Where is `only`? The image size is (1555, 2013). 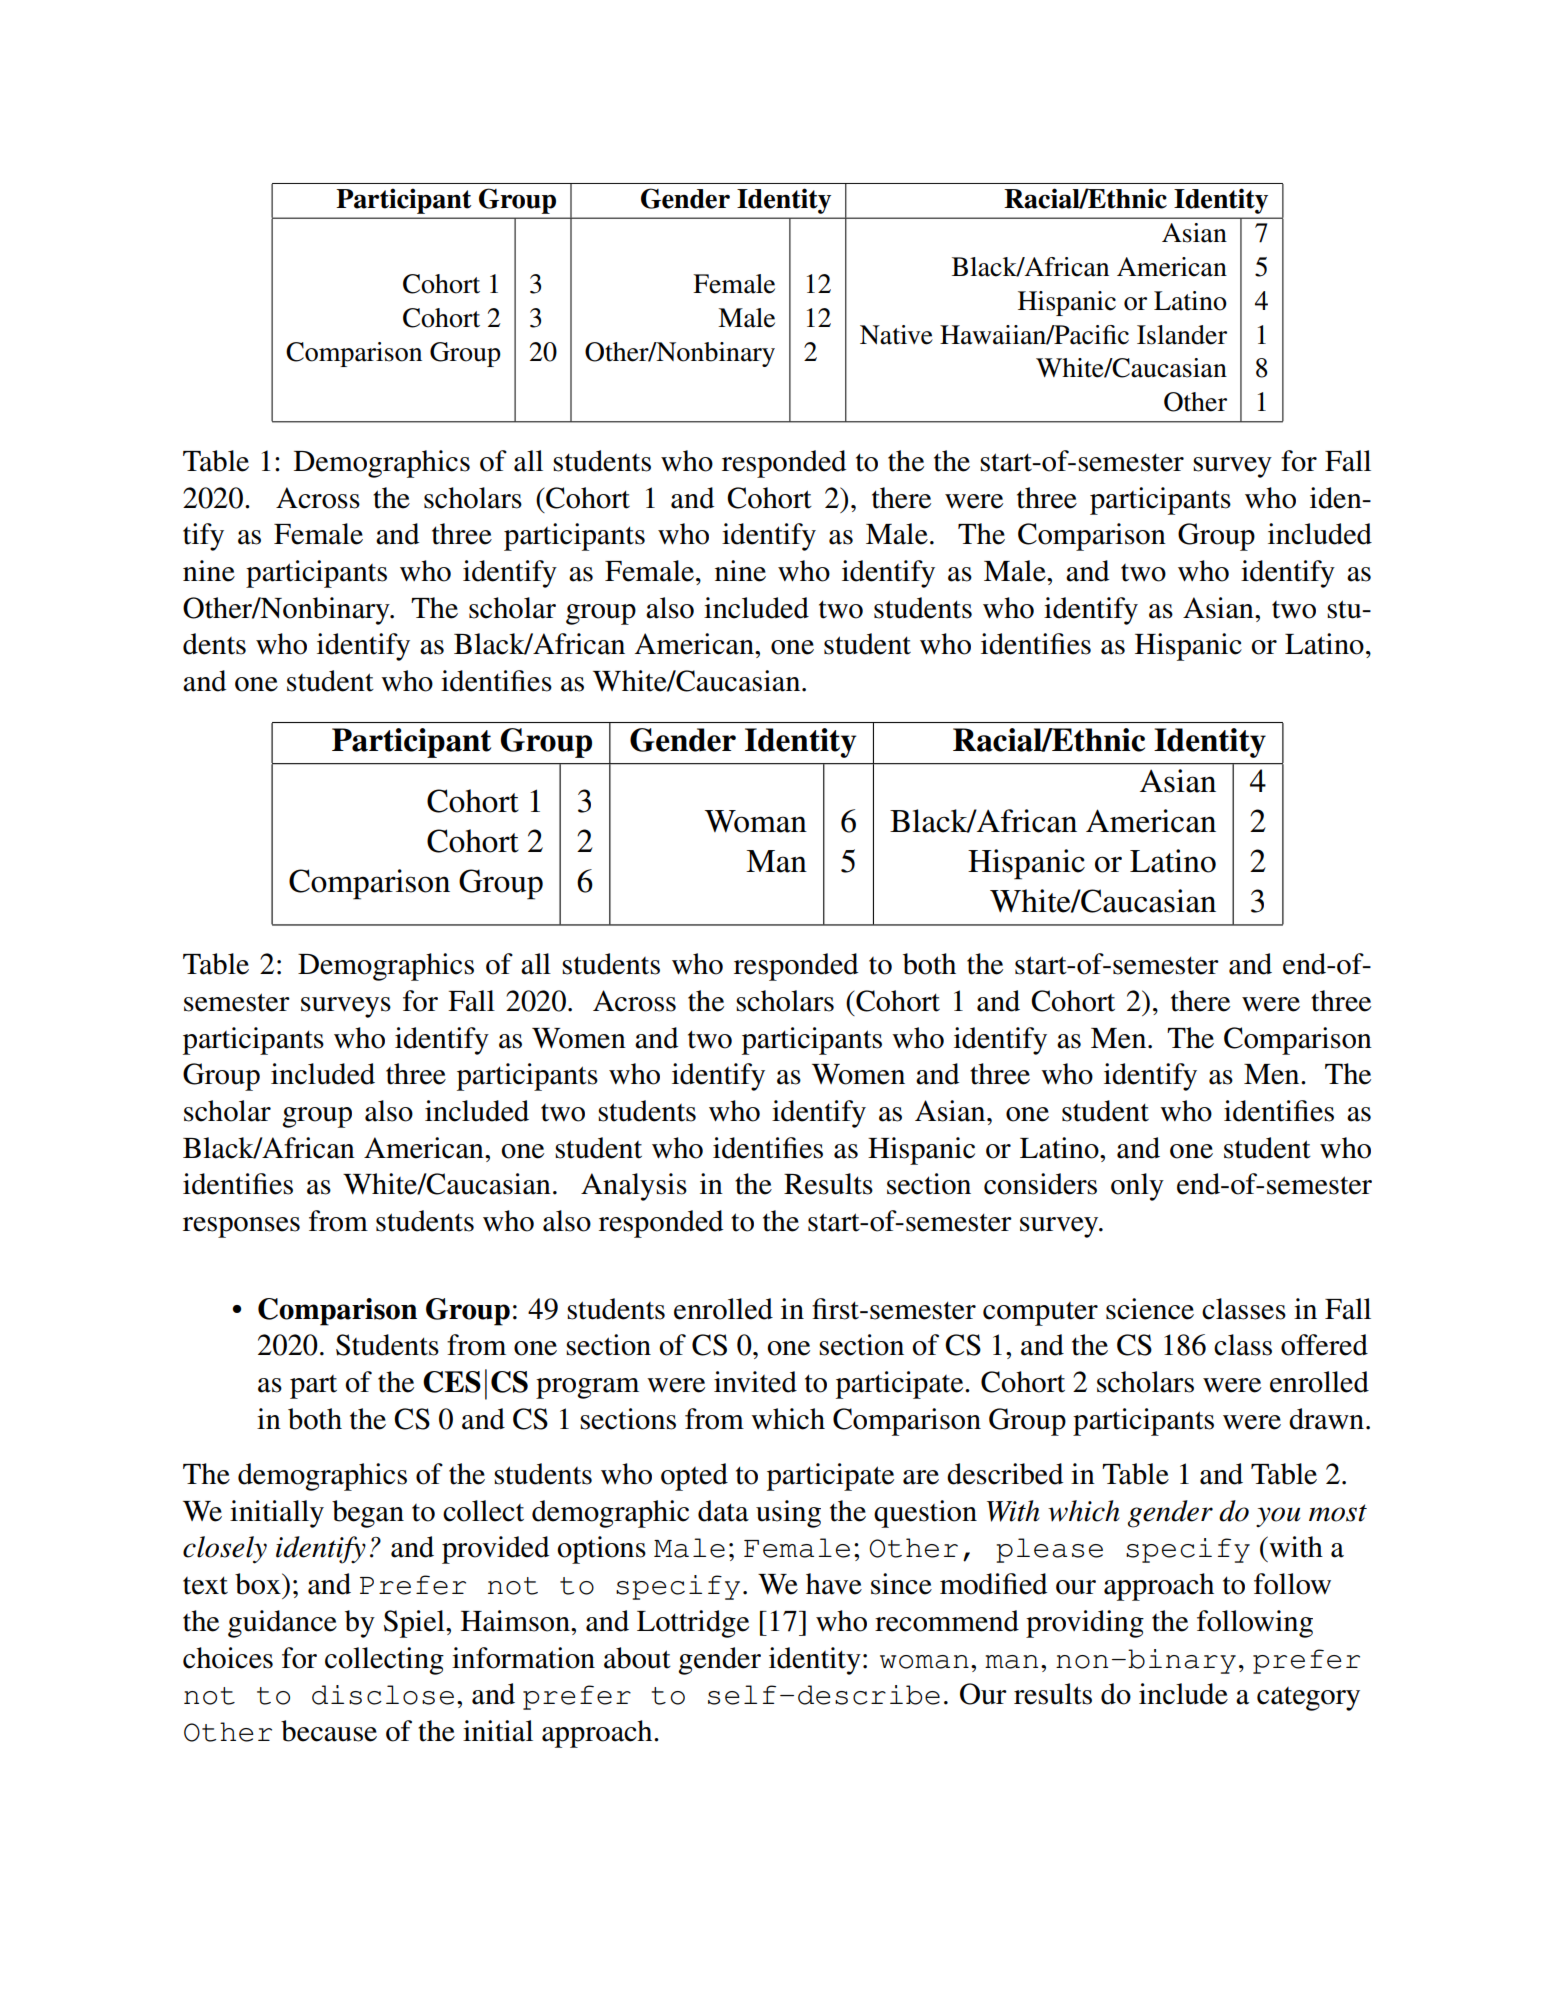
only is located at coordinates (1137, 1187).
